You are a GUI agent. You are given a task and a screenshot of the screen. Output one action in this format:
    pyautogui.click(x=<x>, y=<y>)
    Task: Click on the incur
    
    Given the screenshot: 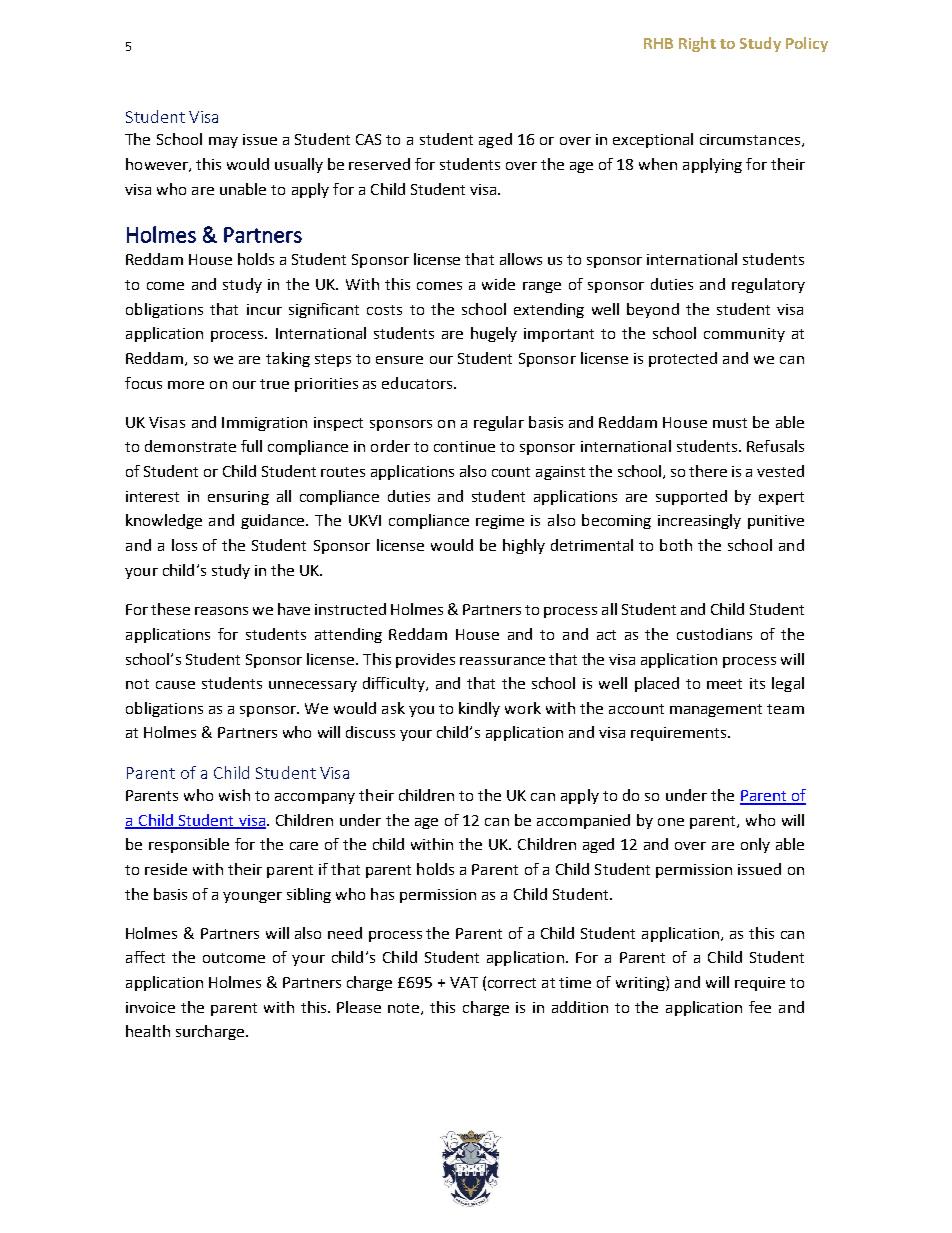 What is the action you would take?
    pyautogui.click(x=264, y=309)
